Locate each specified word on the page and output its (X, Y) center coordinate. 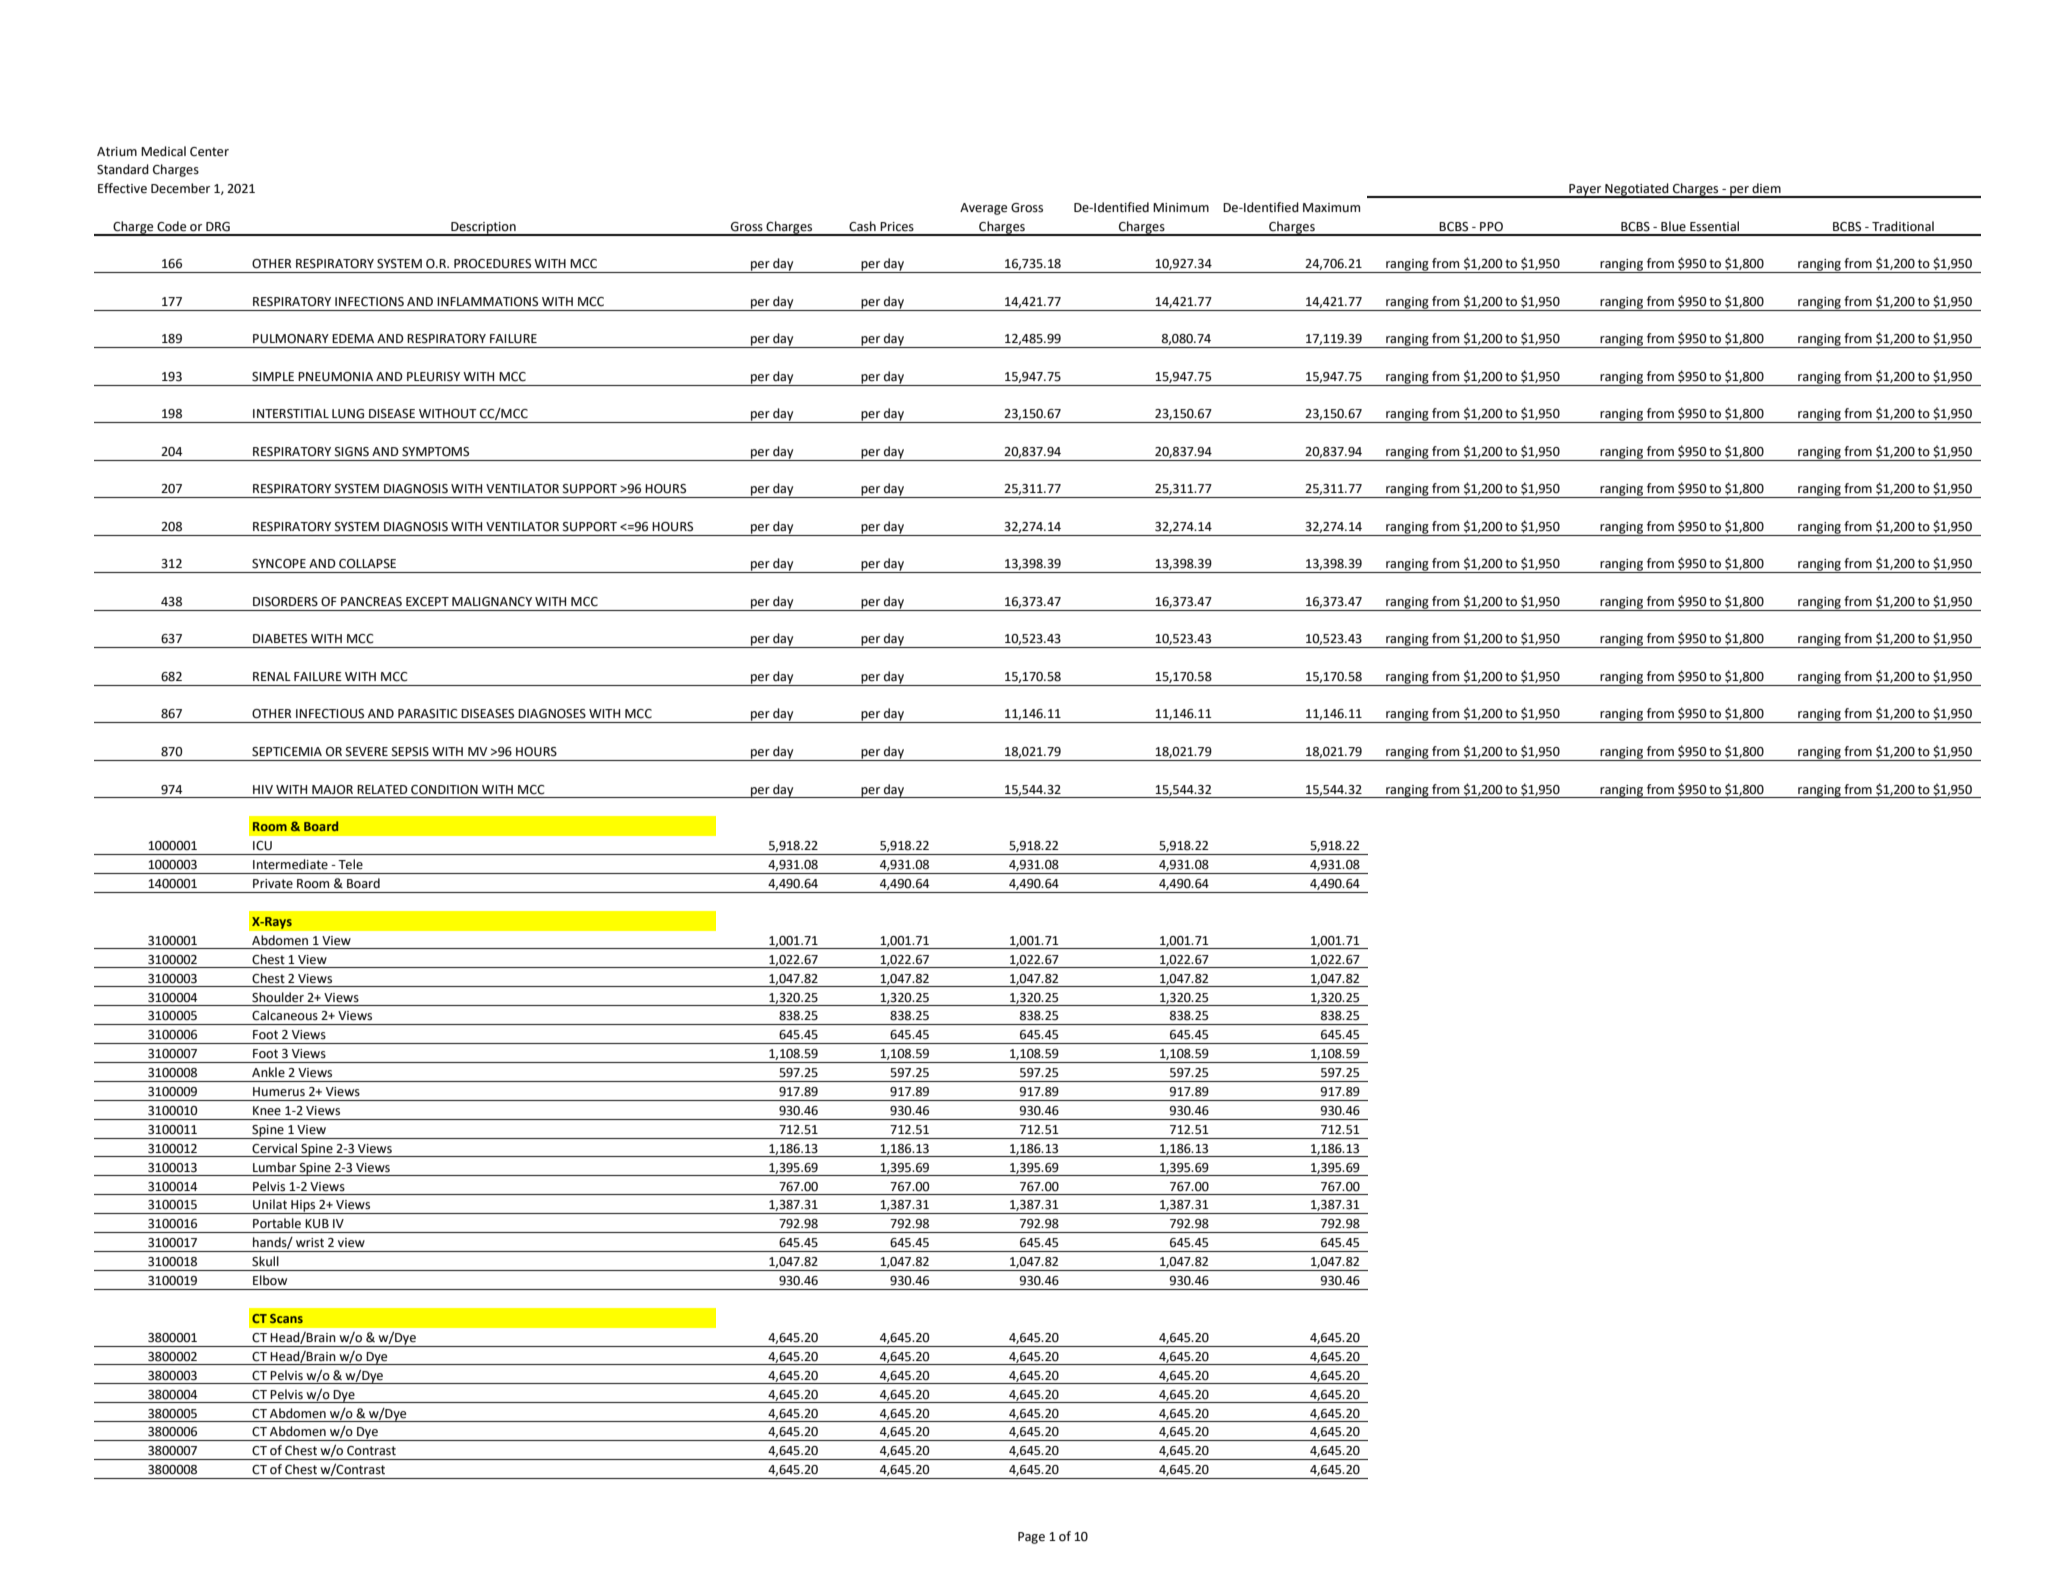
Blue (1673, 226)
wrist (310, 1243)
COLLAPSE (367, 564)
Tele (350, 864)
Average (983, 209)
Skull (265, 1261)
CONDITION (444, 790)
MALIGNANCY (492, 602)
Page (1031, 1538)
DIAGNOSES (552, 714)
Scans (286, 1318)
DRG (218, 227)
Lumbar (274, 1167)
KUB (317, 1224)
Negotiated (1637, 190)
